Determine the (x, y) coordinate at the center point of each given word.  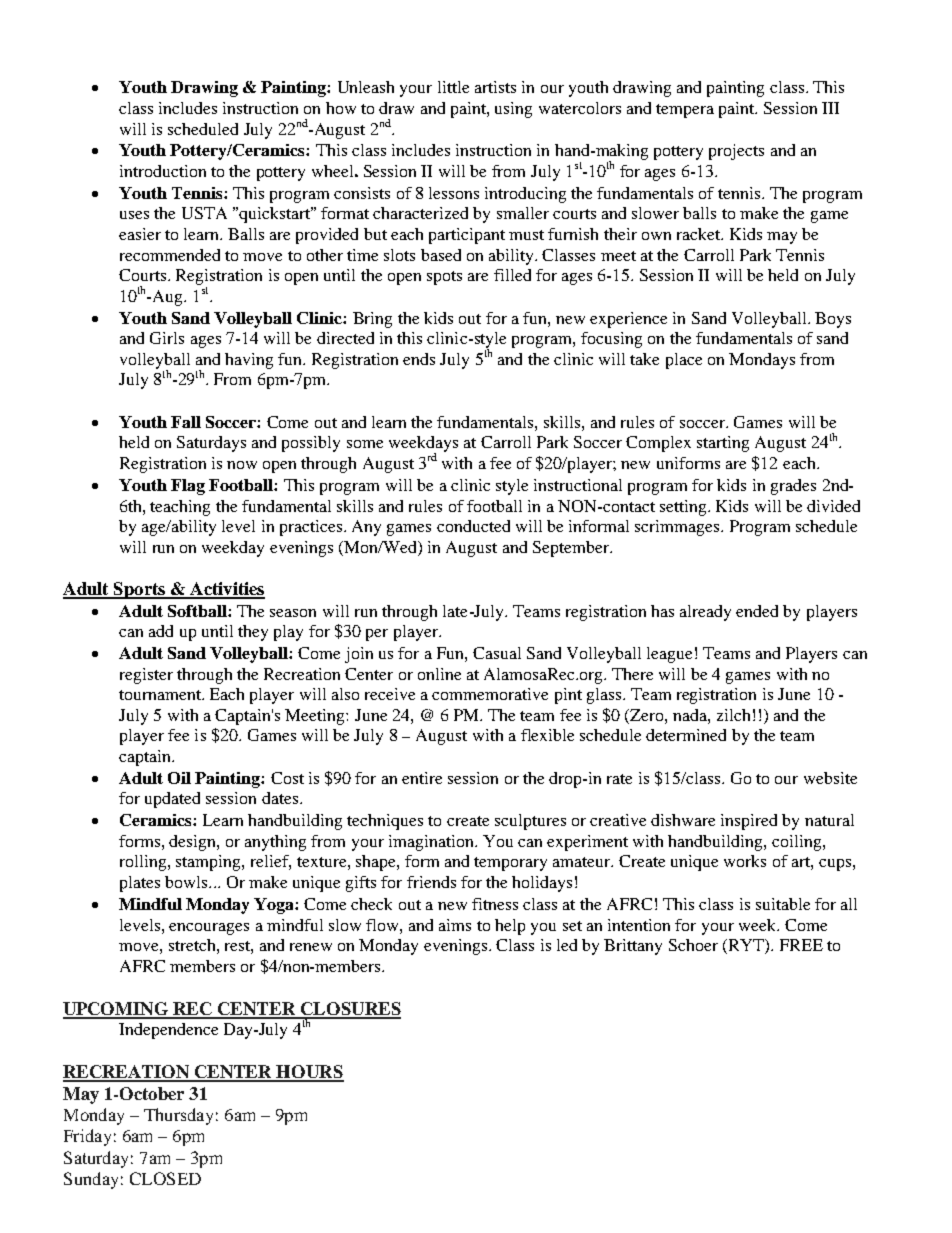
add (161, 631)
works (745, 861)
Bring (372, 320)
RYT (746, 946)
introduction (163, 171)
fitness (495, 904)
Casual (497, 653)
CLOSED (165, 1178)
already (705, 613)
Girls (167, 338)
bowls (187, 882)
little (453, 87)
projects (736, 152)
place (684, 361)
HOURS (309, 1073)
